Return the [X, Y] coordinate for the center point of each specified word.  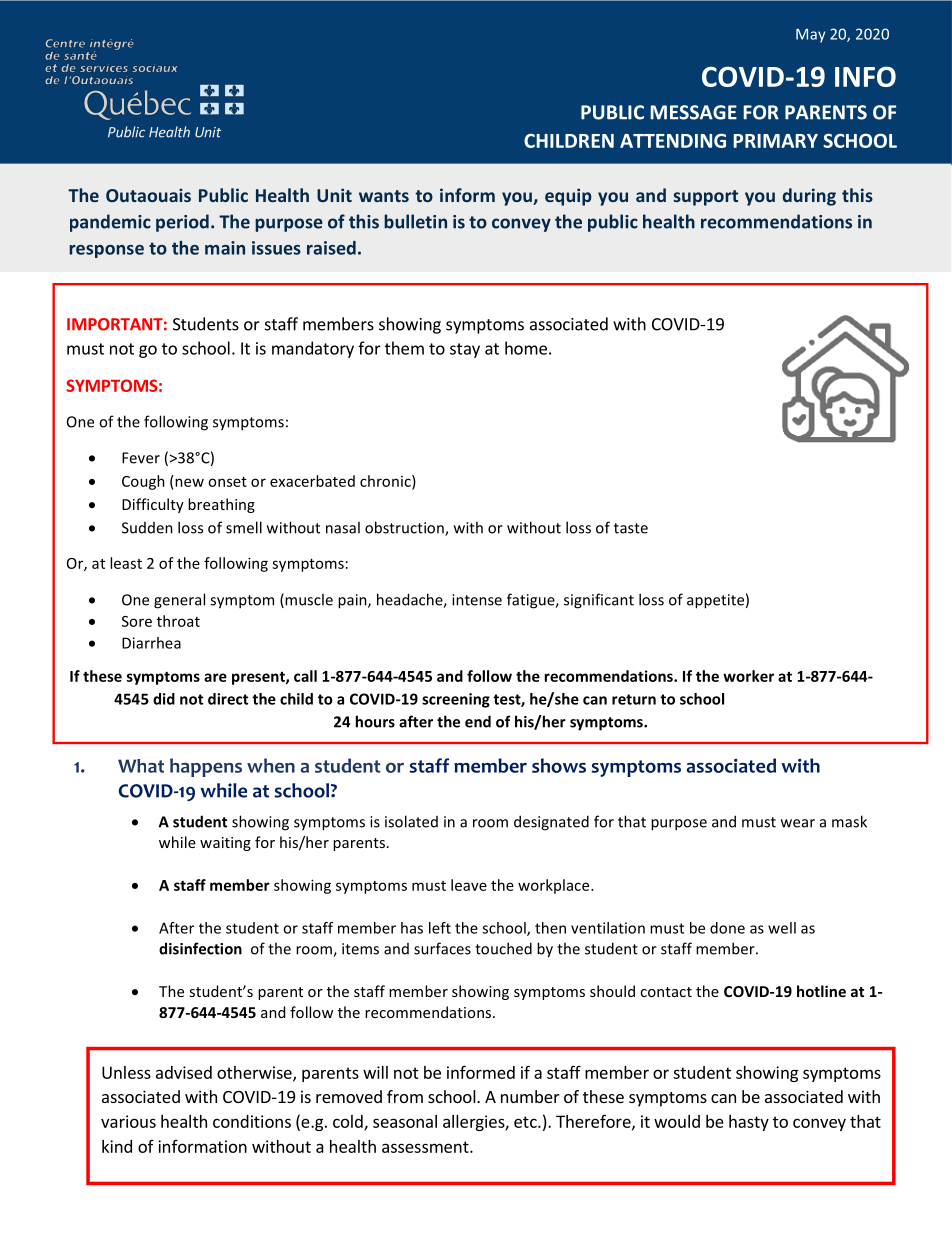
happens [206, 767]
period [182, 223]
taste [631, 528]
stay [465, 350]
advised [184, 1072]
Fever [141, 458]
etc [526, 1122]
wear [798, 823]
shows [559, 765]
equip [568, 197]
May [810, 36]
